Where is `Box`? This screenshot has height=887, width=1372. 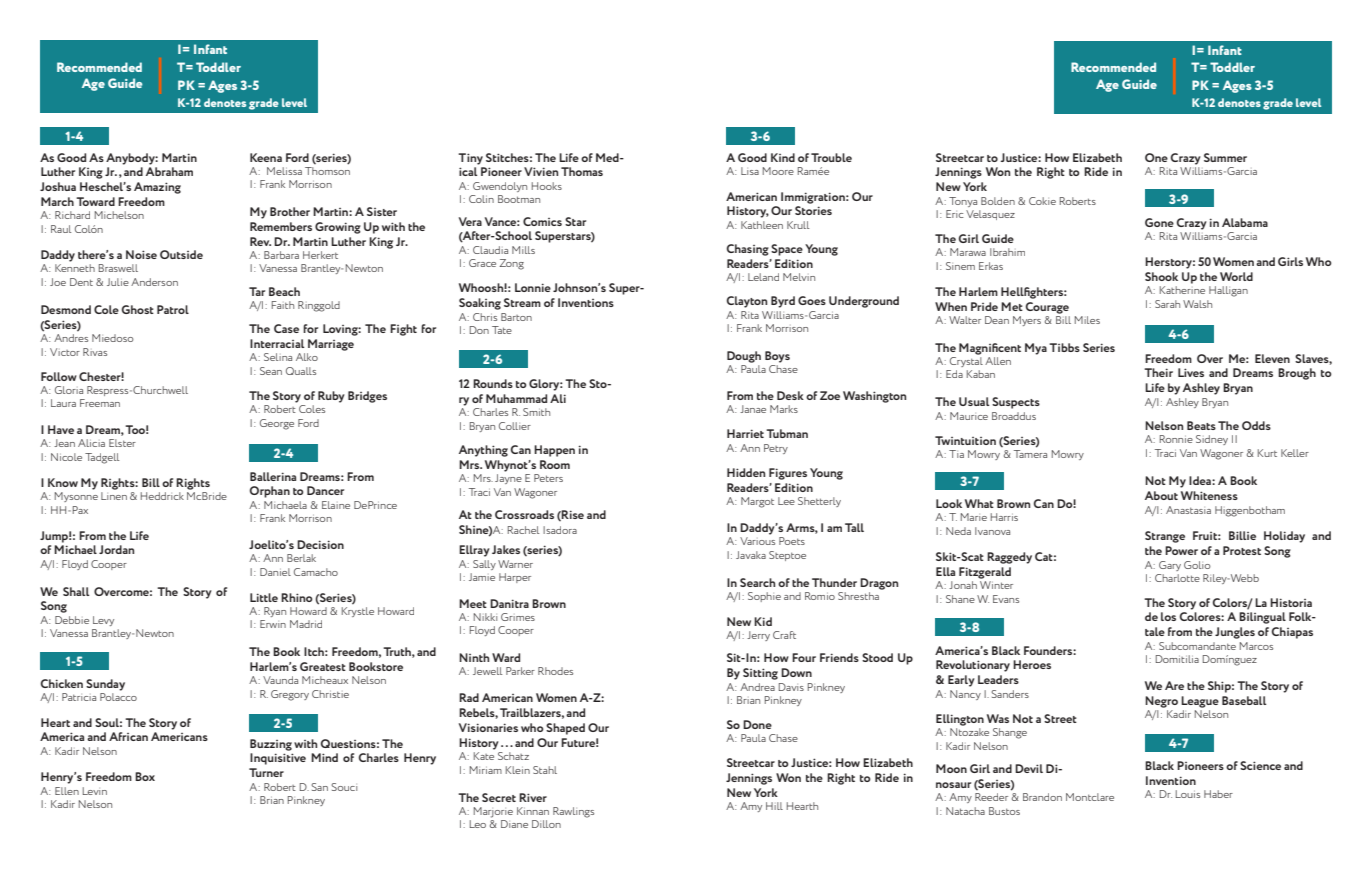 Box is located at coordinates (145, 776).
